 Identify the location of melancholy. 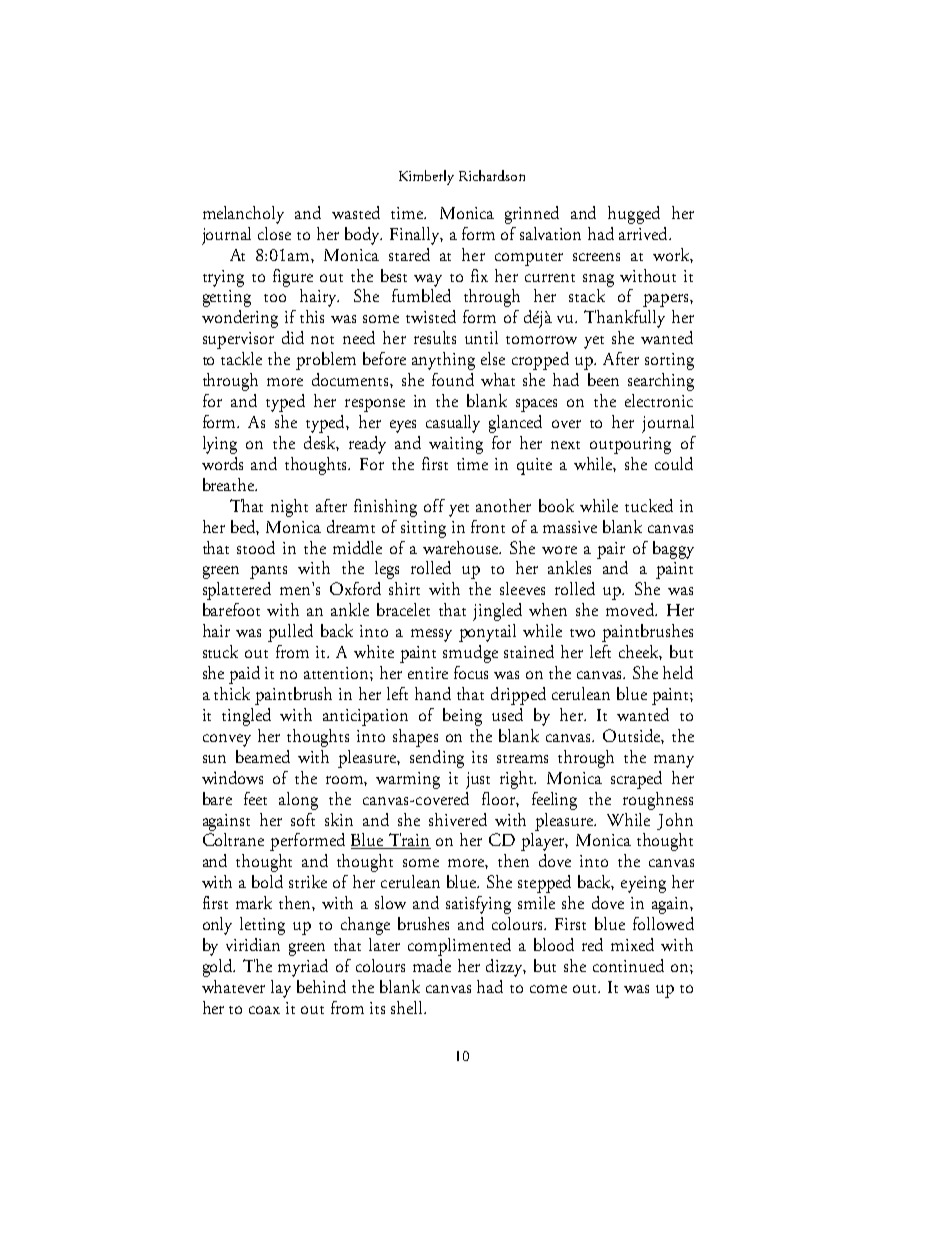
(243, 215).
